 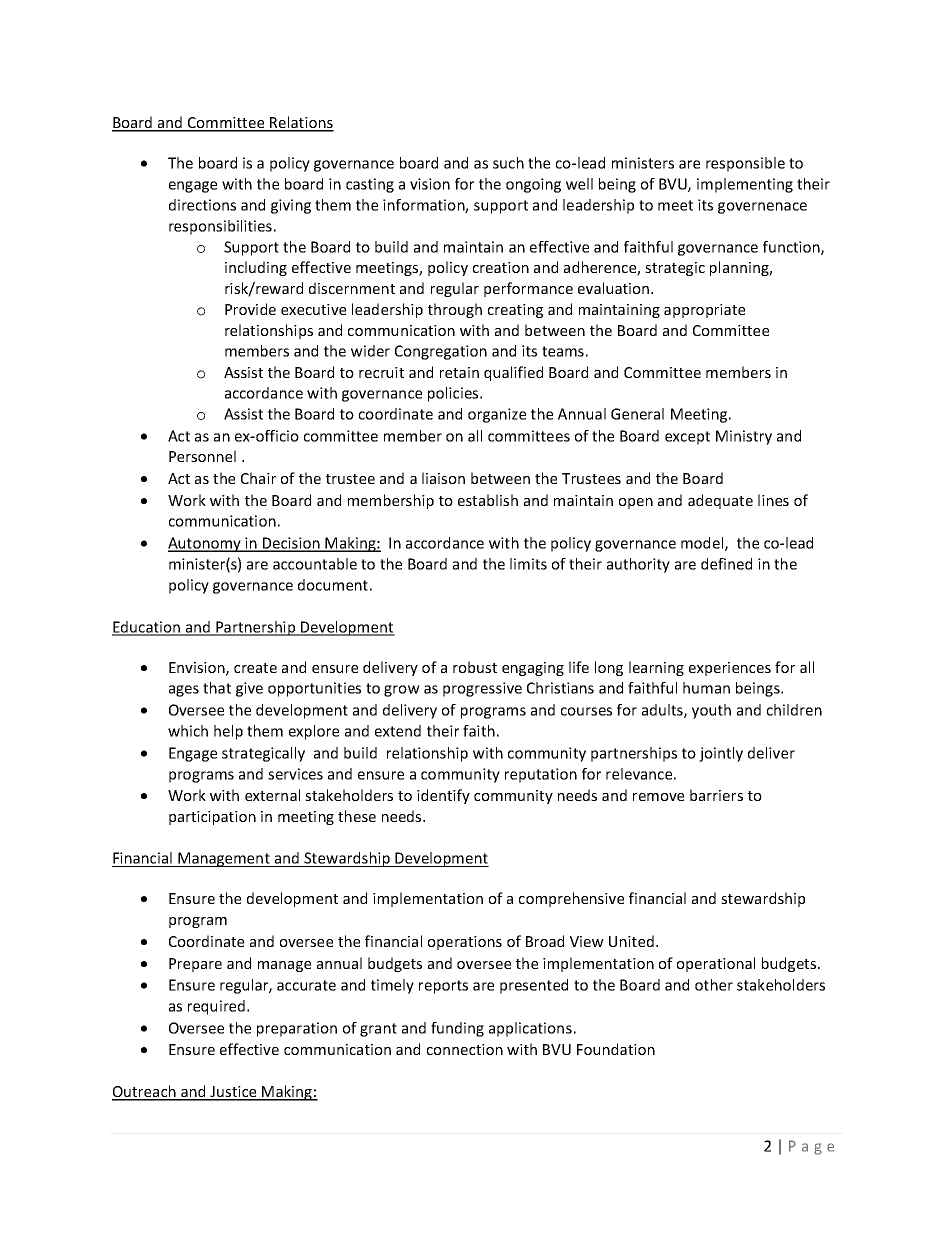 I want to click on Justice, so click(x=233, y=1093).
